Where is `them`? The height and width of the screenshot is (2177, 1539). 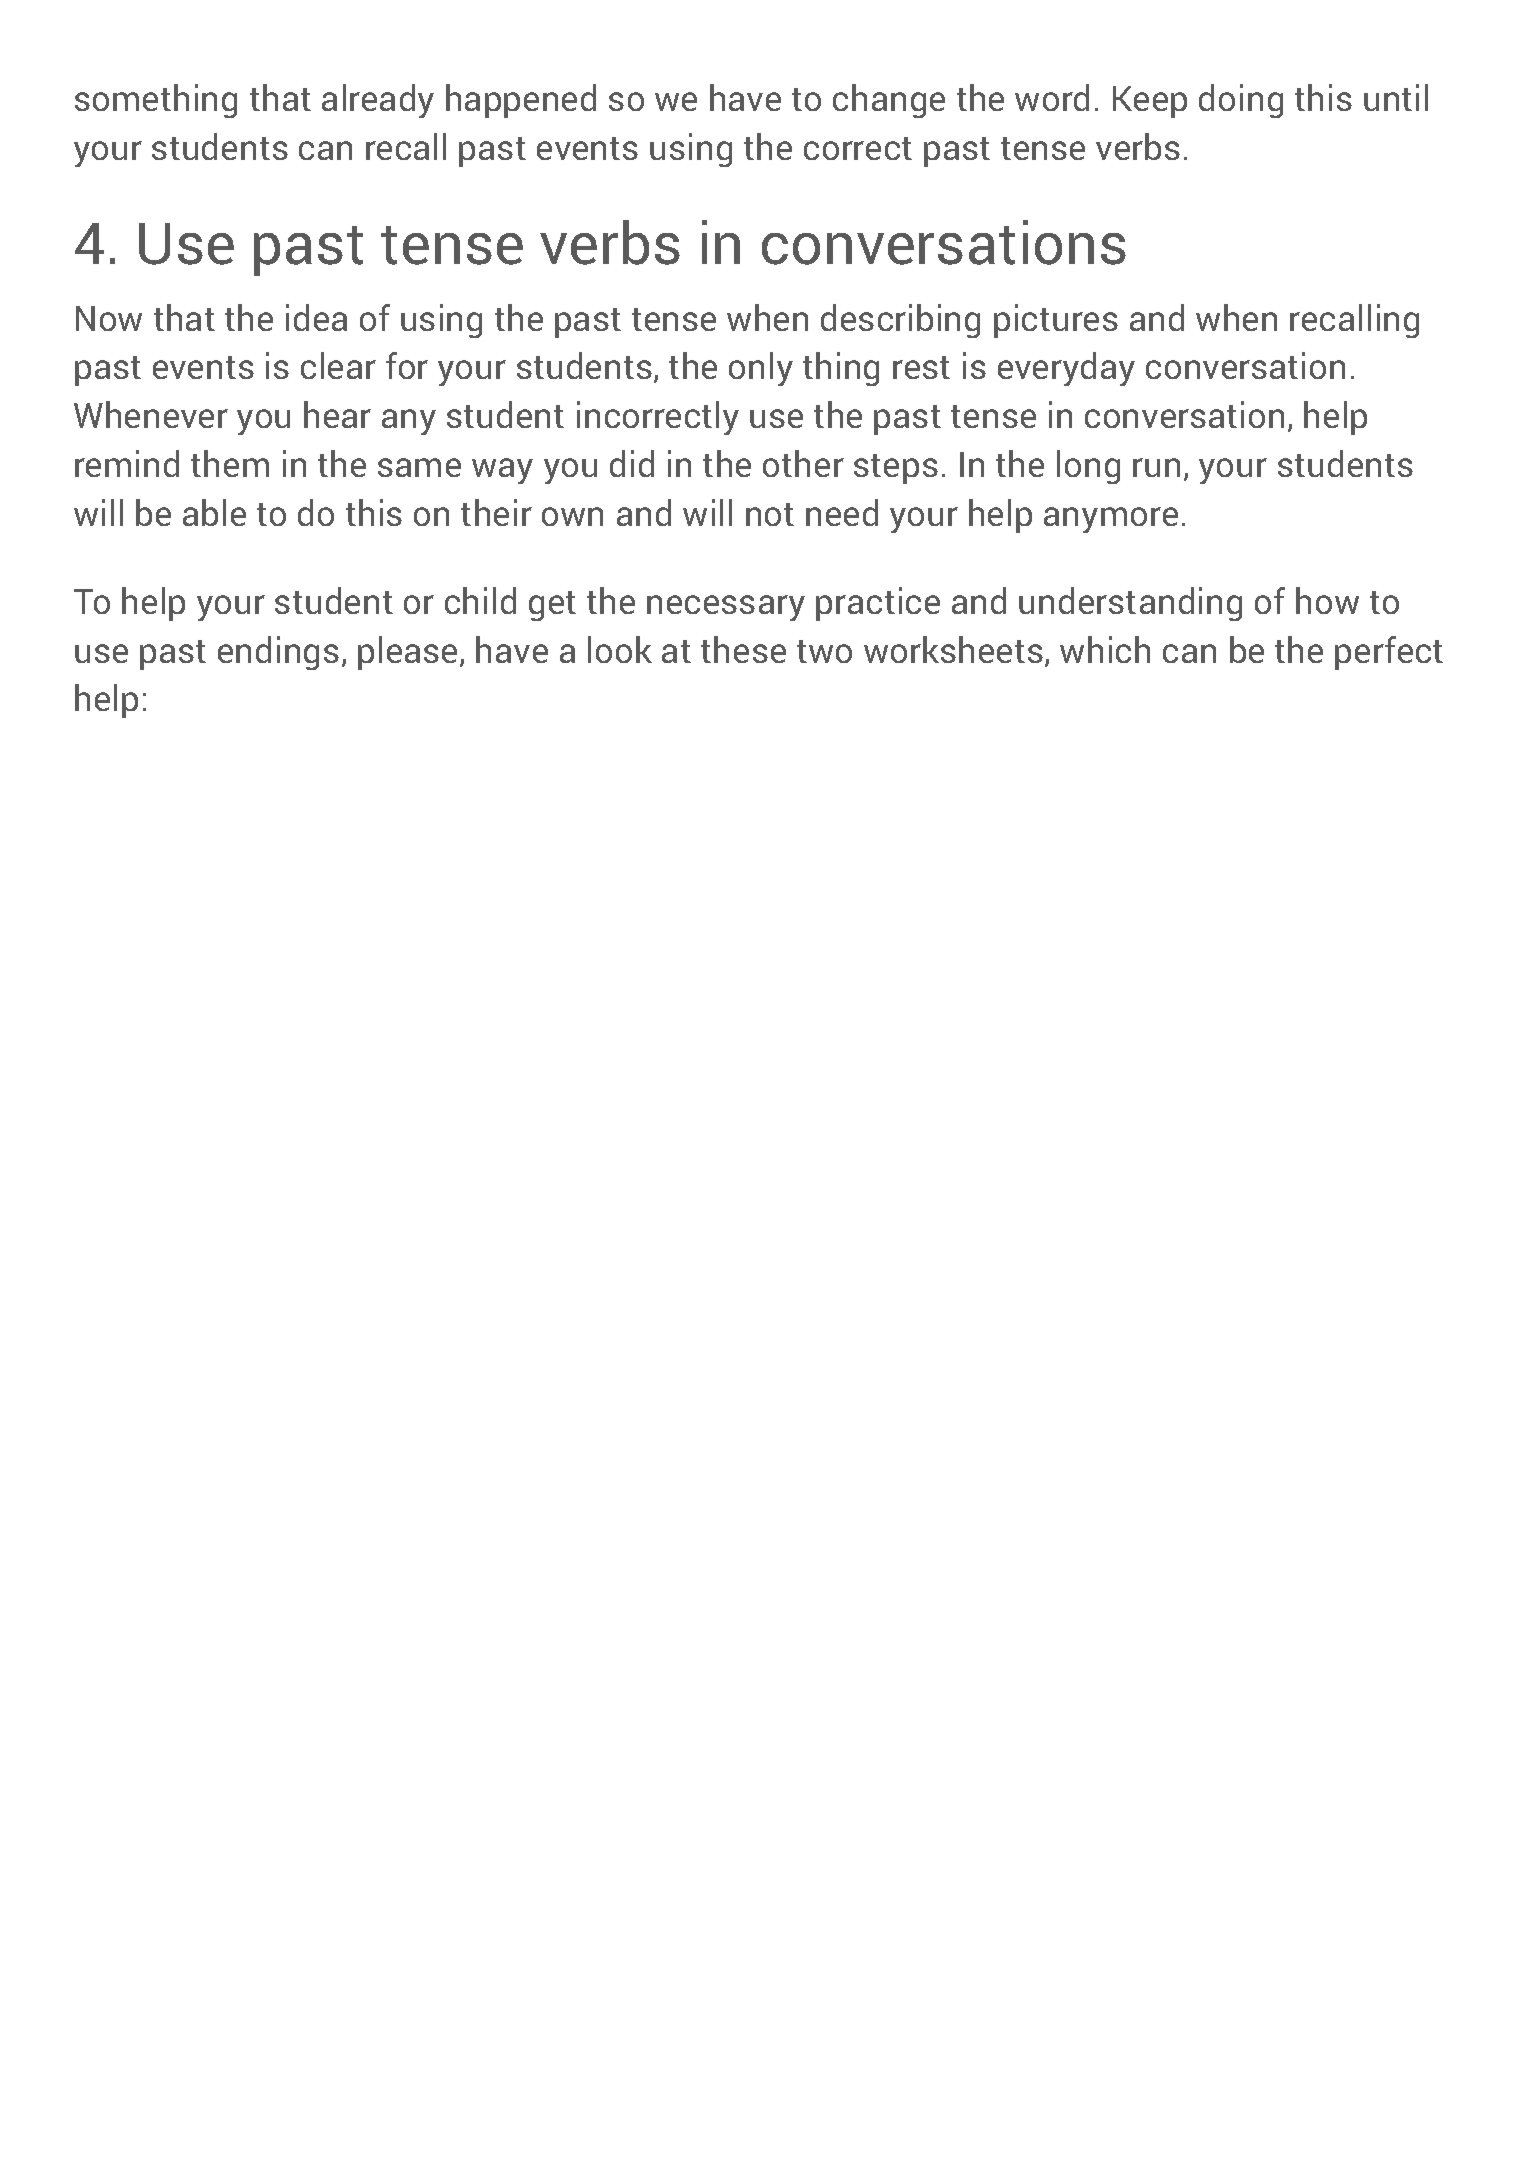
them is located at coordinates (230, 463).
